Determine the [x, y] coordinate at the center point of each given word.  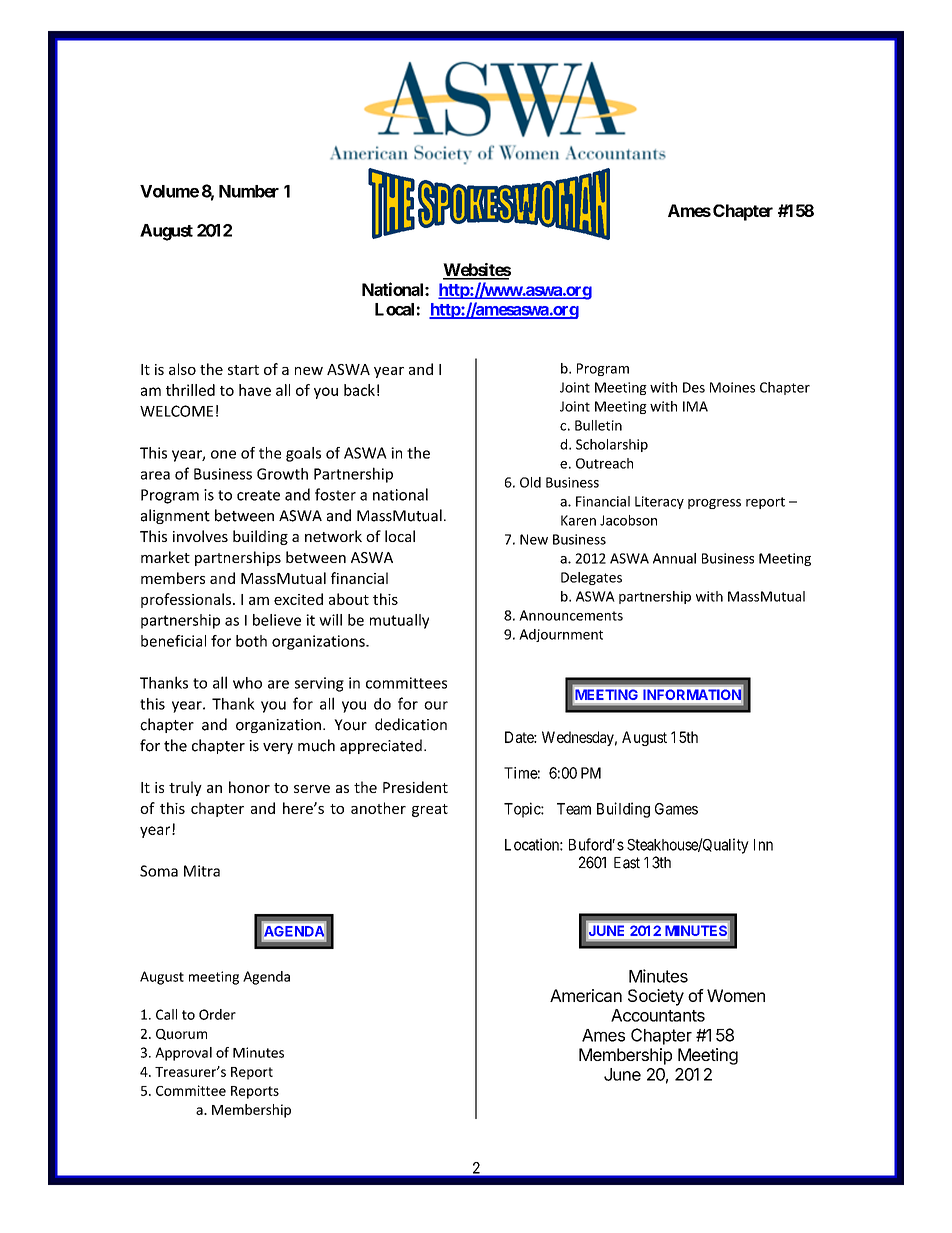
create [258, 495]
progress [714, 504]
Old [530, 482]
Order [217, 1014]
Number [249, 191]
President [415, 787]
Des [694, 387]
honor [249, 787]
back [359, 390]
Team [574, 809]
